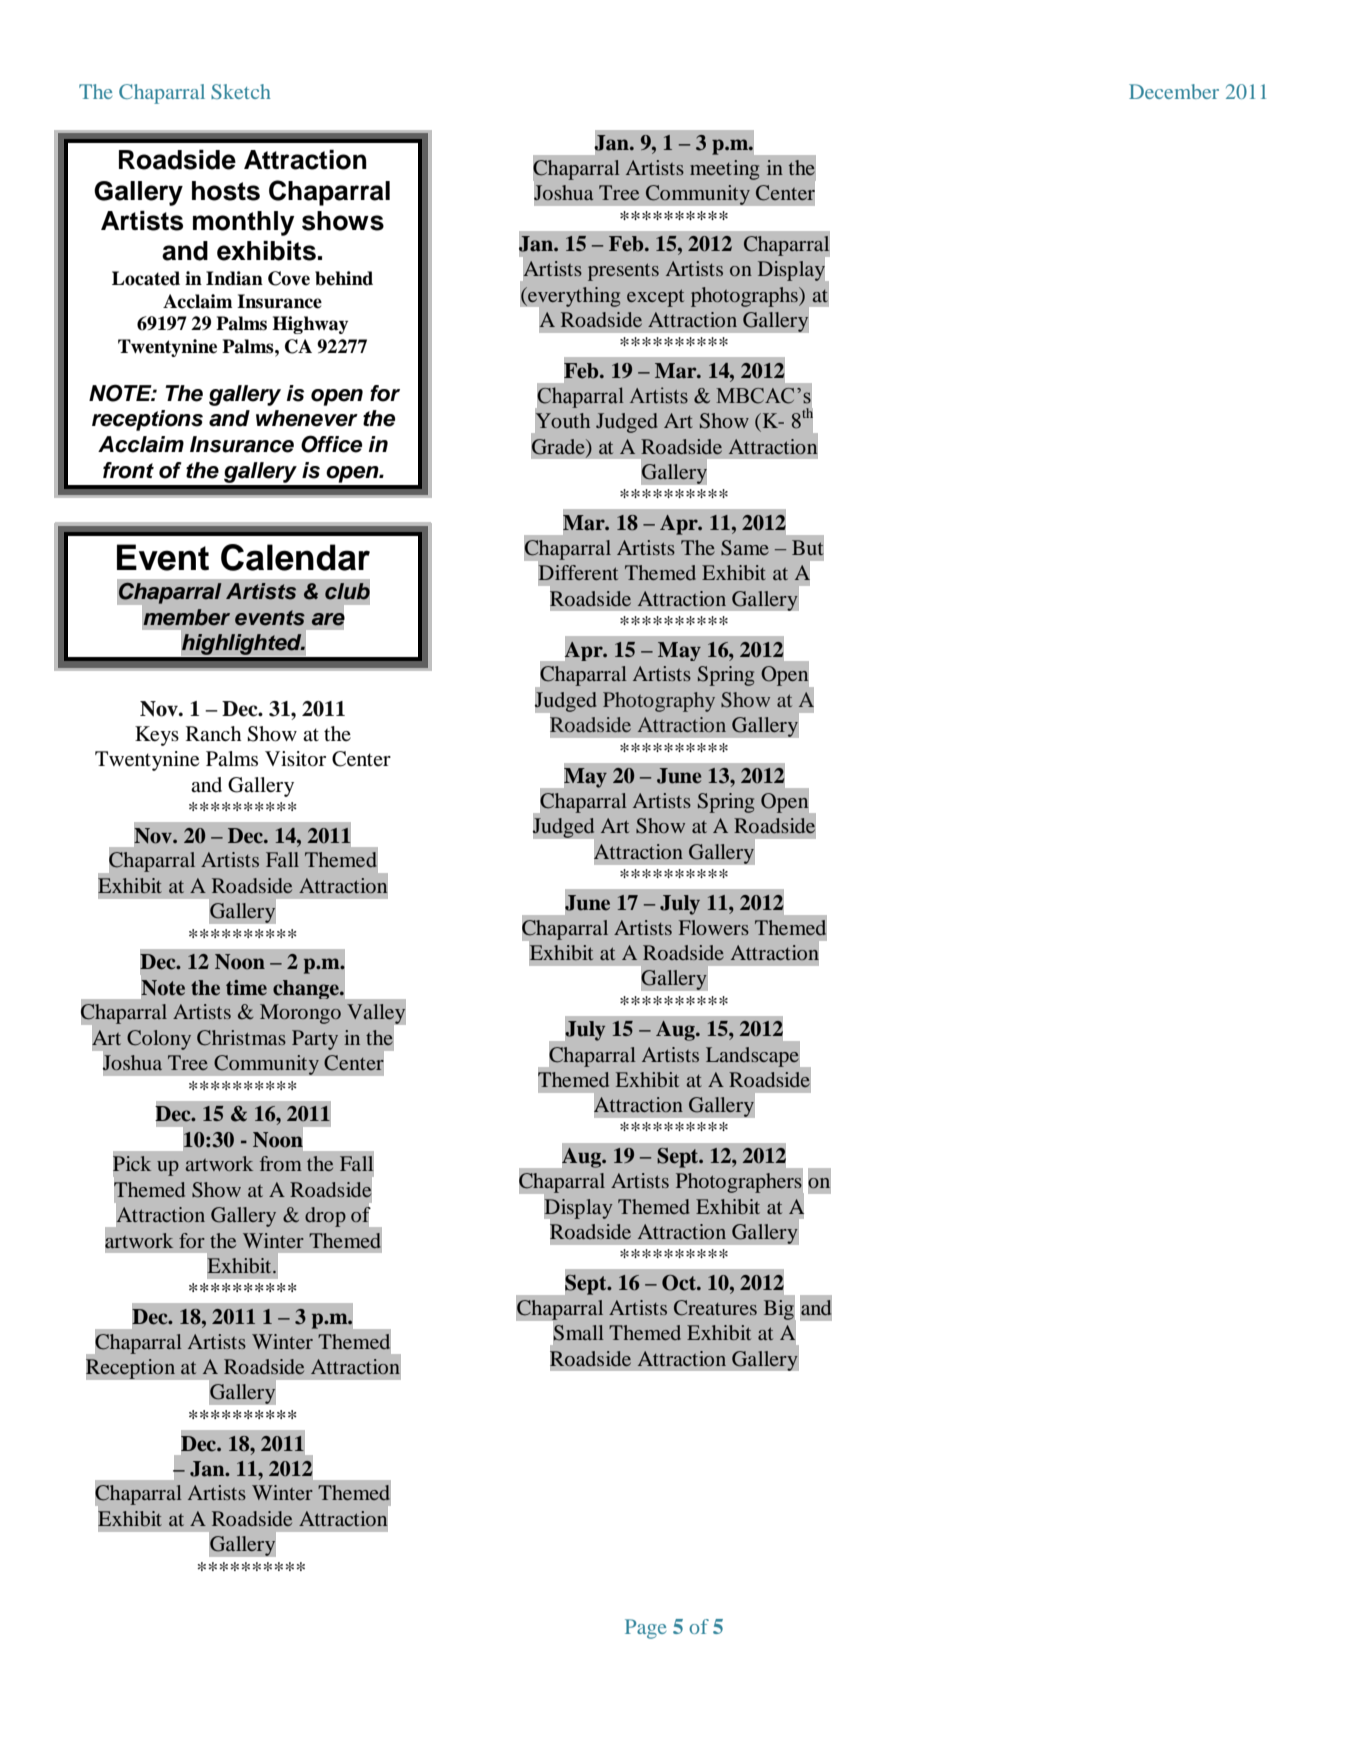 This document has width=1348, height=1744. What do you see at coordinates (325, 1217) in the document?
I see `drop` at bounding box center [325, 1217].
